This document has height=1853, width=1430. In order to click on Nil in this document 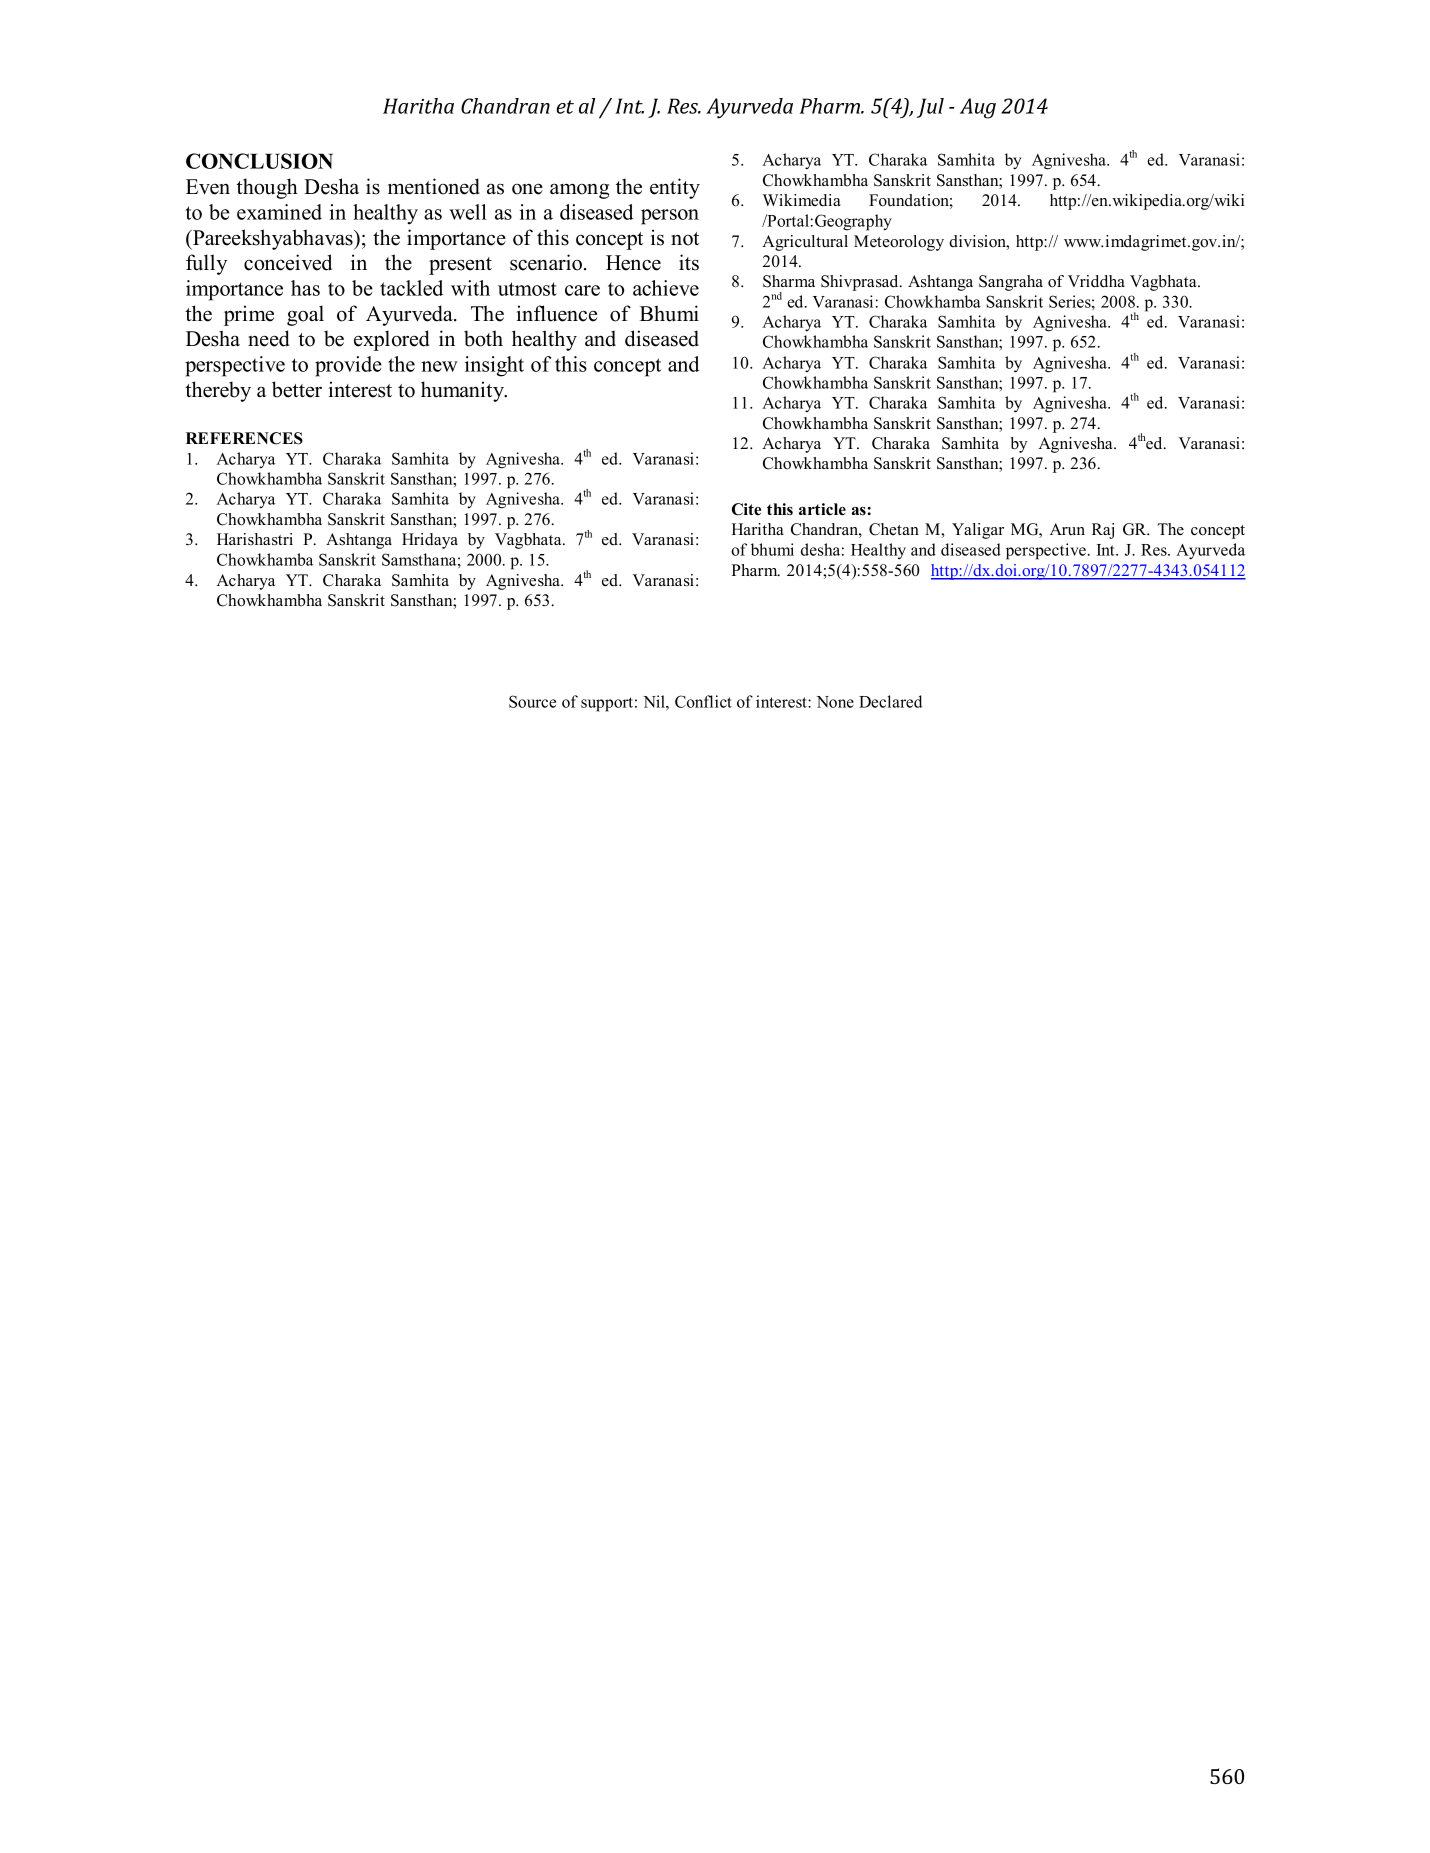, I will do `click(655, 701)`.
